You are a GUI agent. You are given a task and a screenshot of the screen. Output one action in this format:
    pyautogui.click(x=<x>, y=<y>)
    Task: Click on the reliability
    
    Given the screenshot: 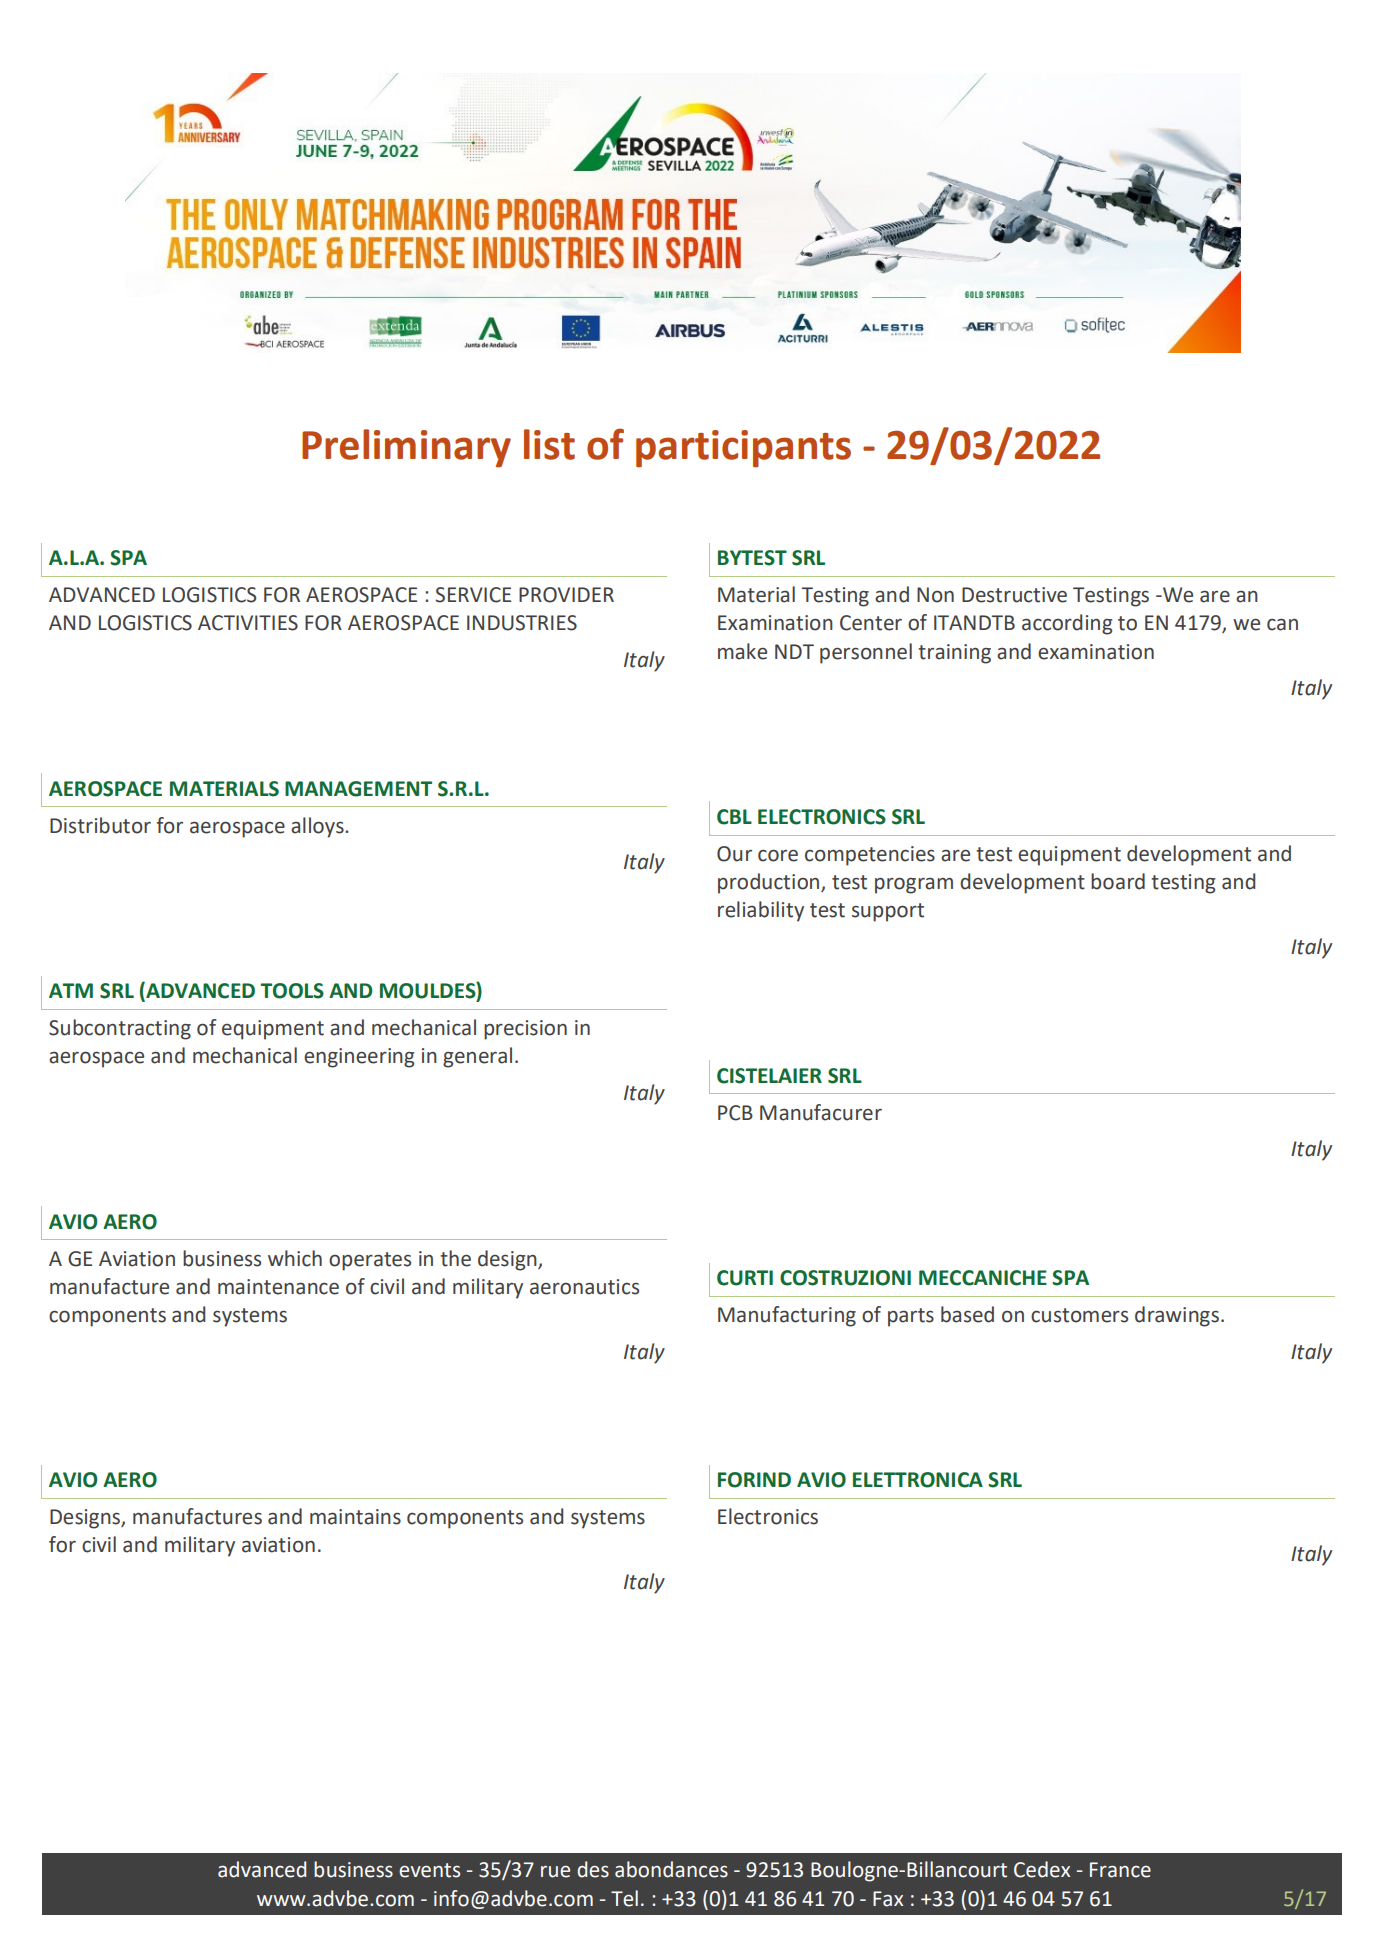 What is the action you would take?
    pyautogui.click(x=761, y=911)
